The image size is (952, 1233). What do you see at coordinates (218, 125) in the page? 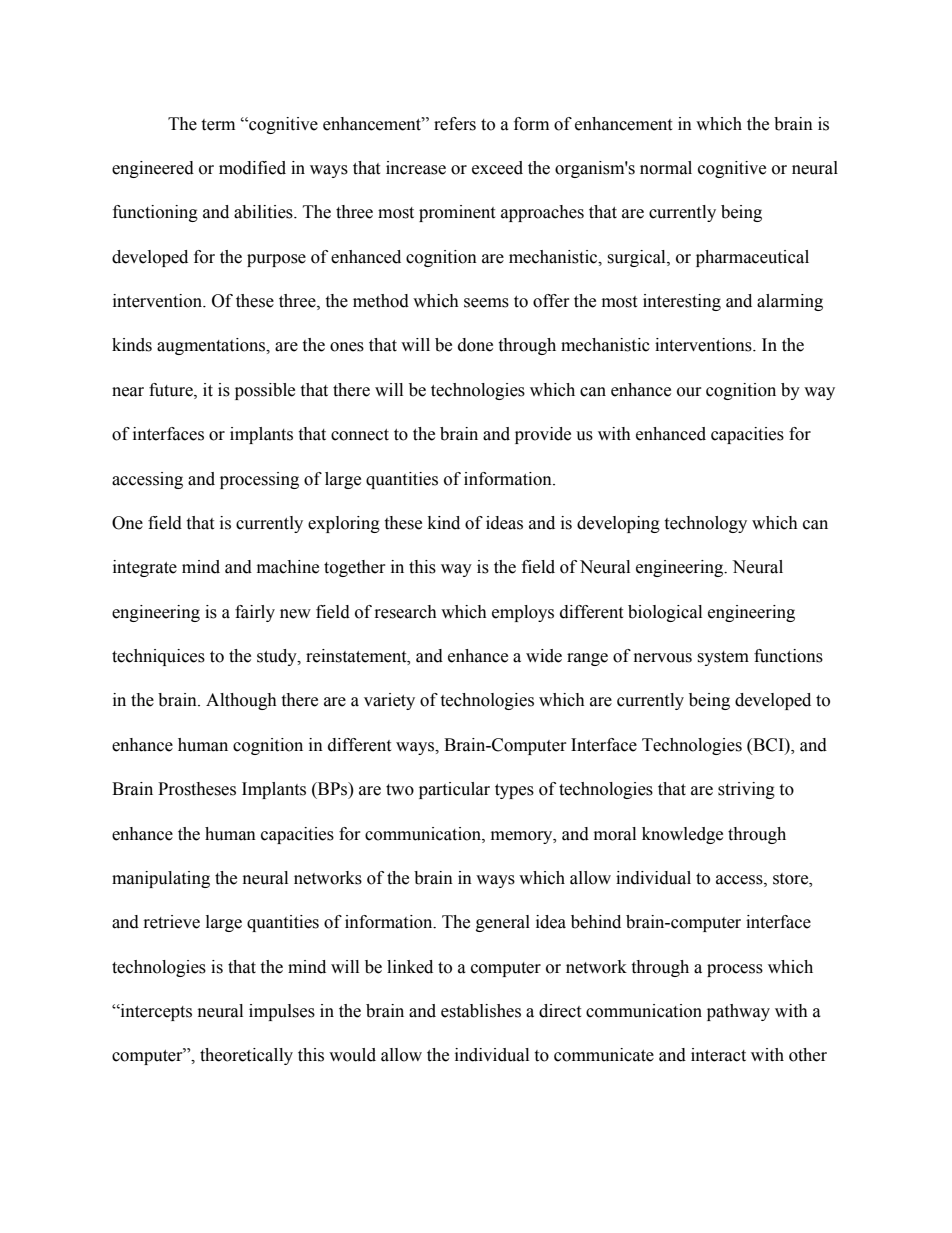
I see `term` at bounding box center [218, 125].
